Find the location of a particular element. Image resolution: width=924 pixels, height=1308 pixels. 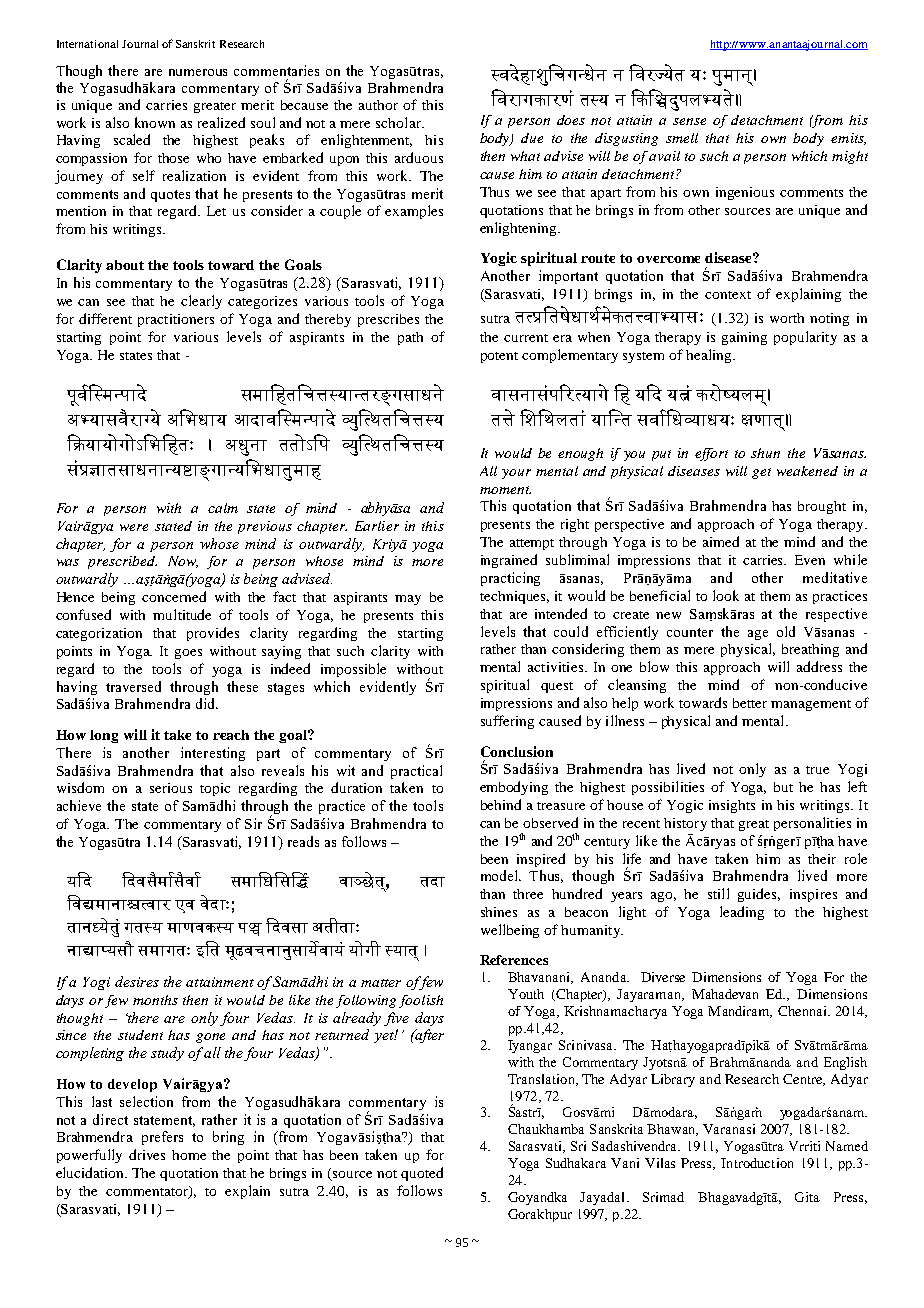

potent is located at coordinates (499, 357).
